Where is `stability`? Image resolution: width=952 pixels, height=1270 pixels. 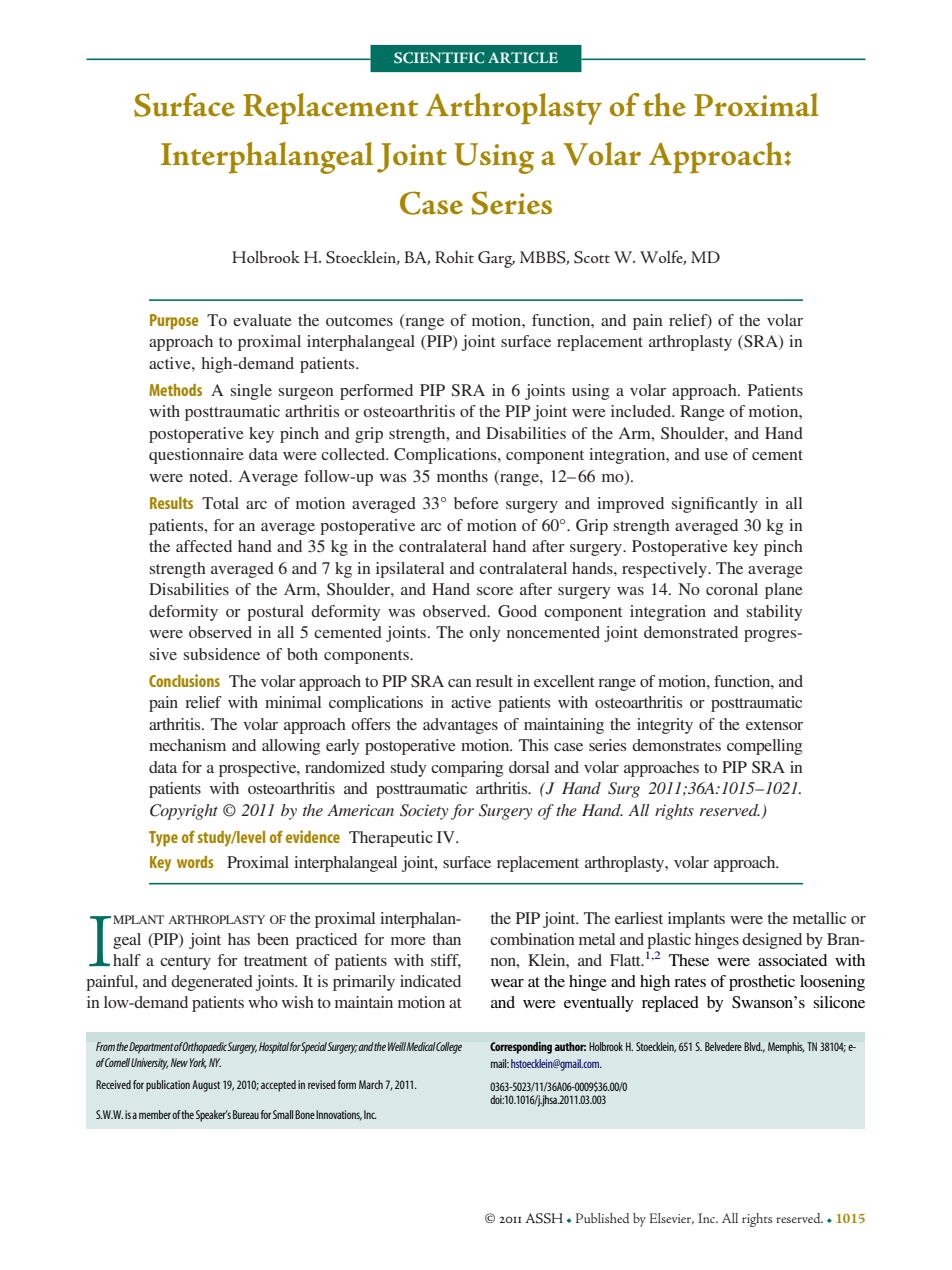
stability is located at coordinates (774, 613).
